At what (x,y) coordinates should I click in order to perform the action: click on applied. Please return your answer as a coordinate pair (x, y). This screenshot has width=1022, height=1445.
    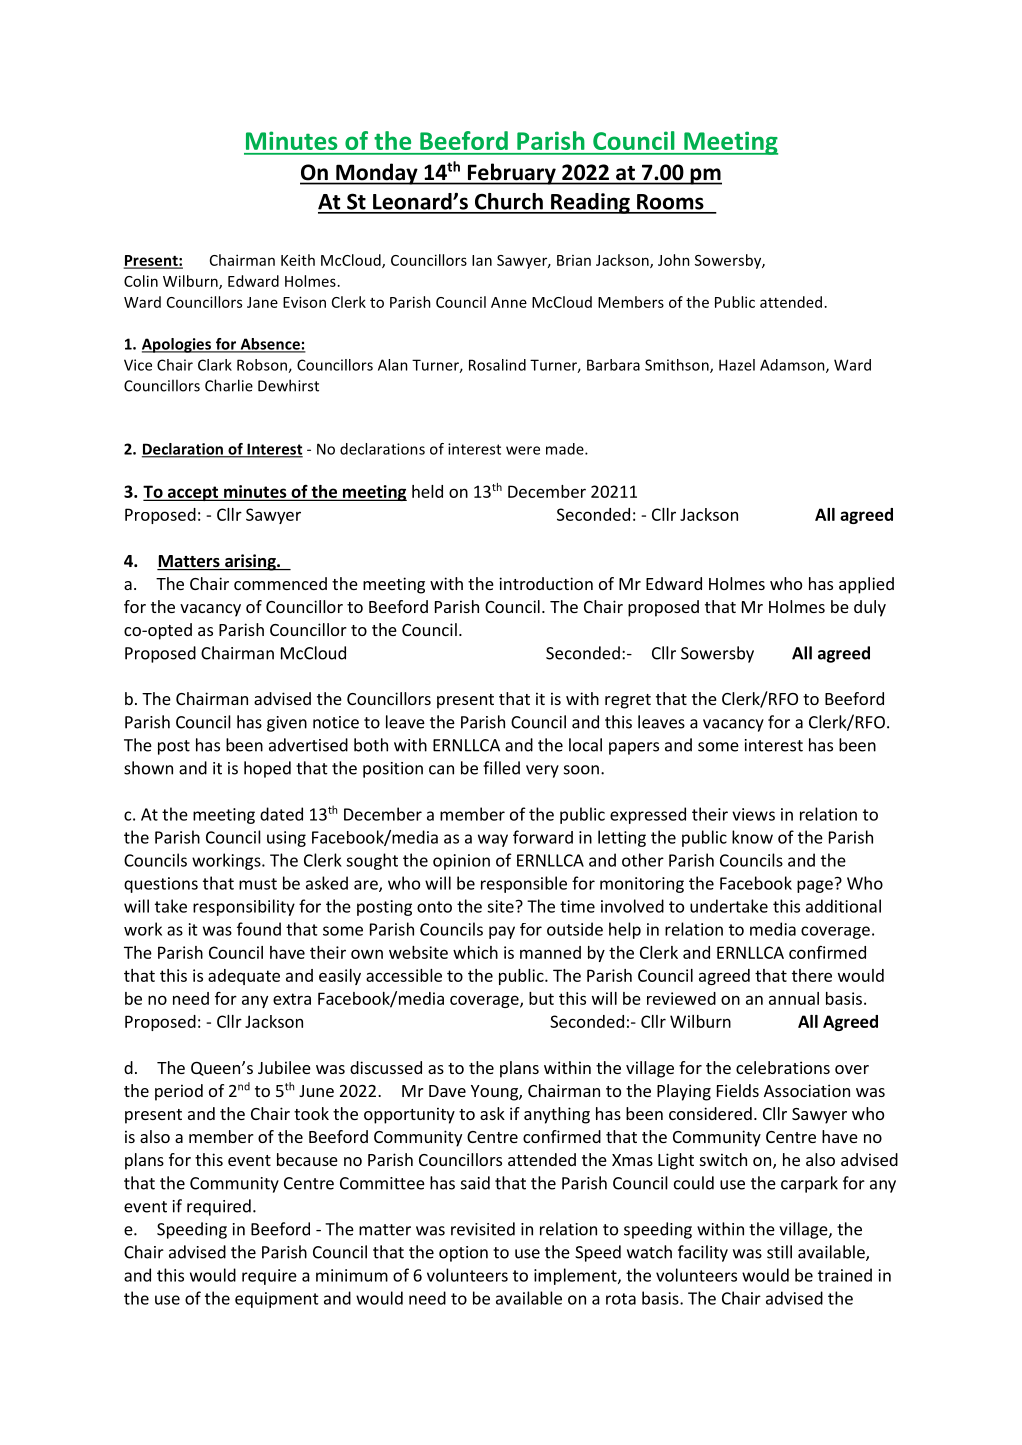
    Looking at the image, I should click on (866, 585).
